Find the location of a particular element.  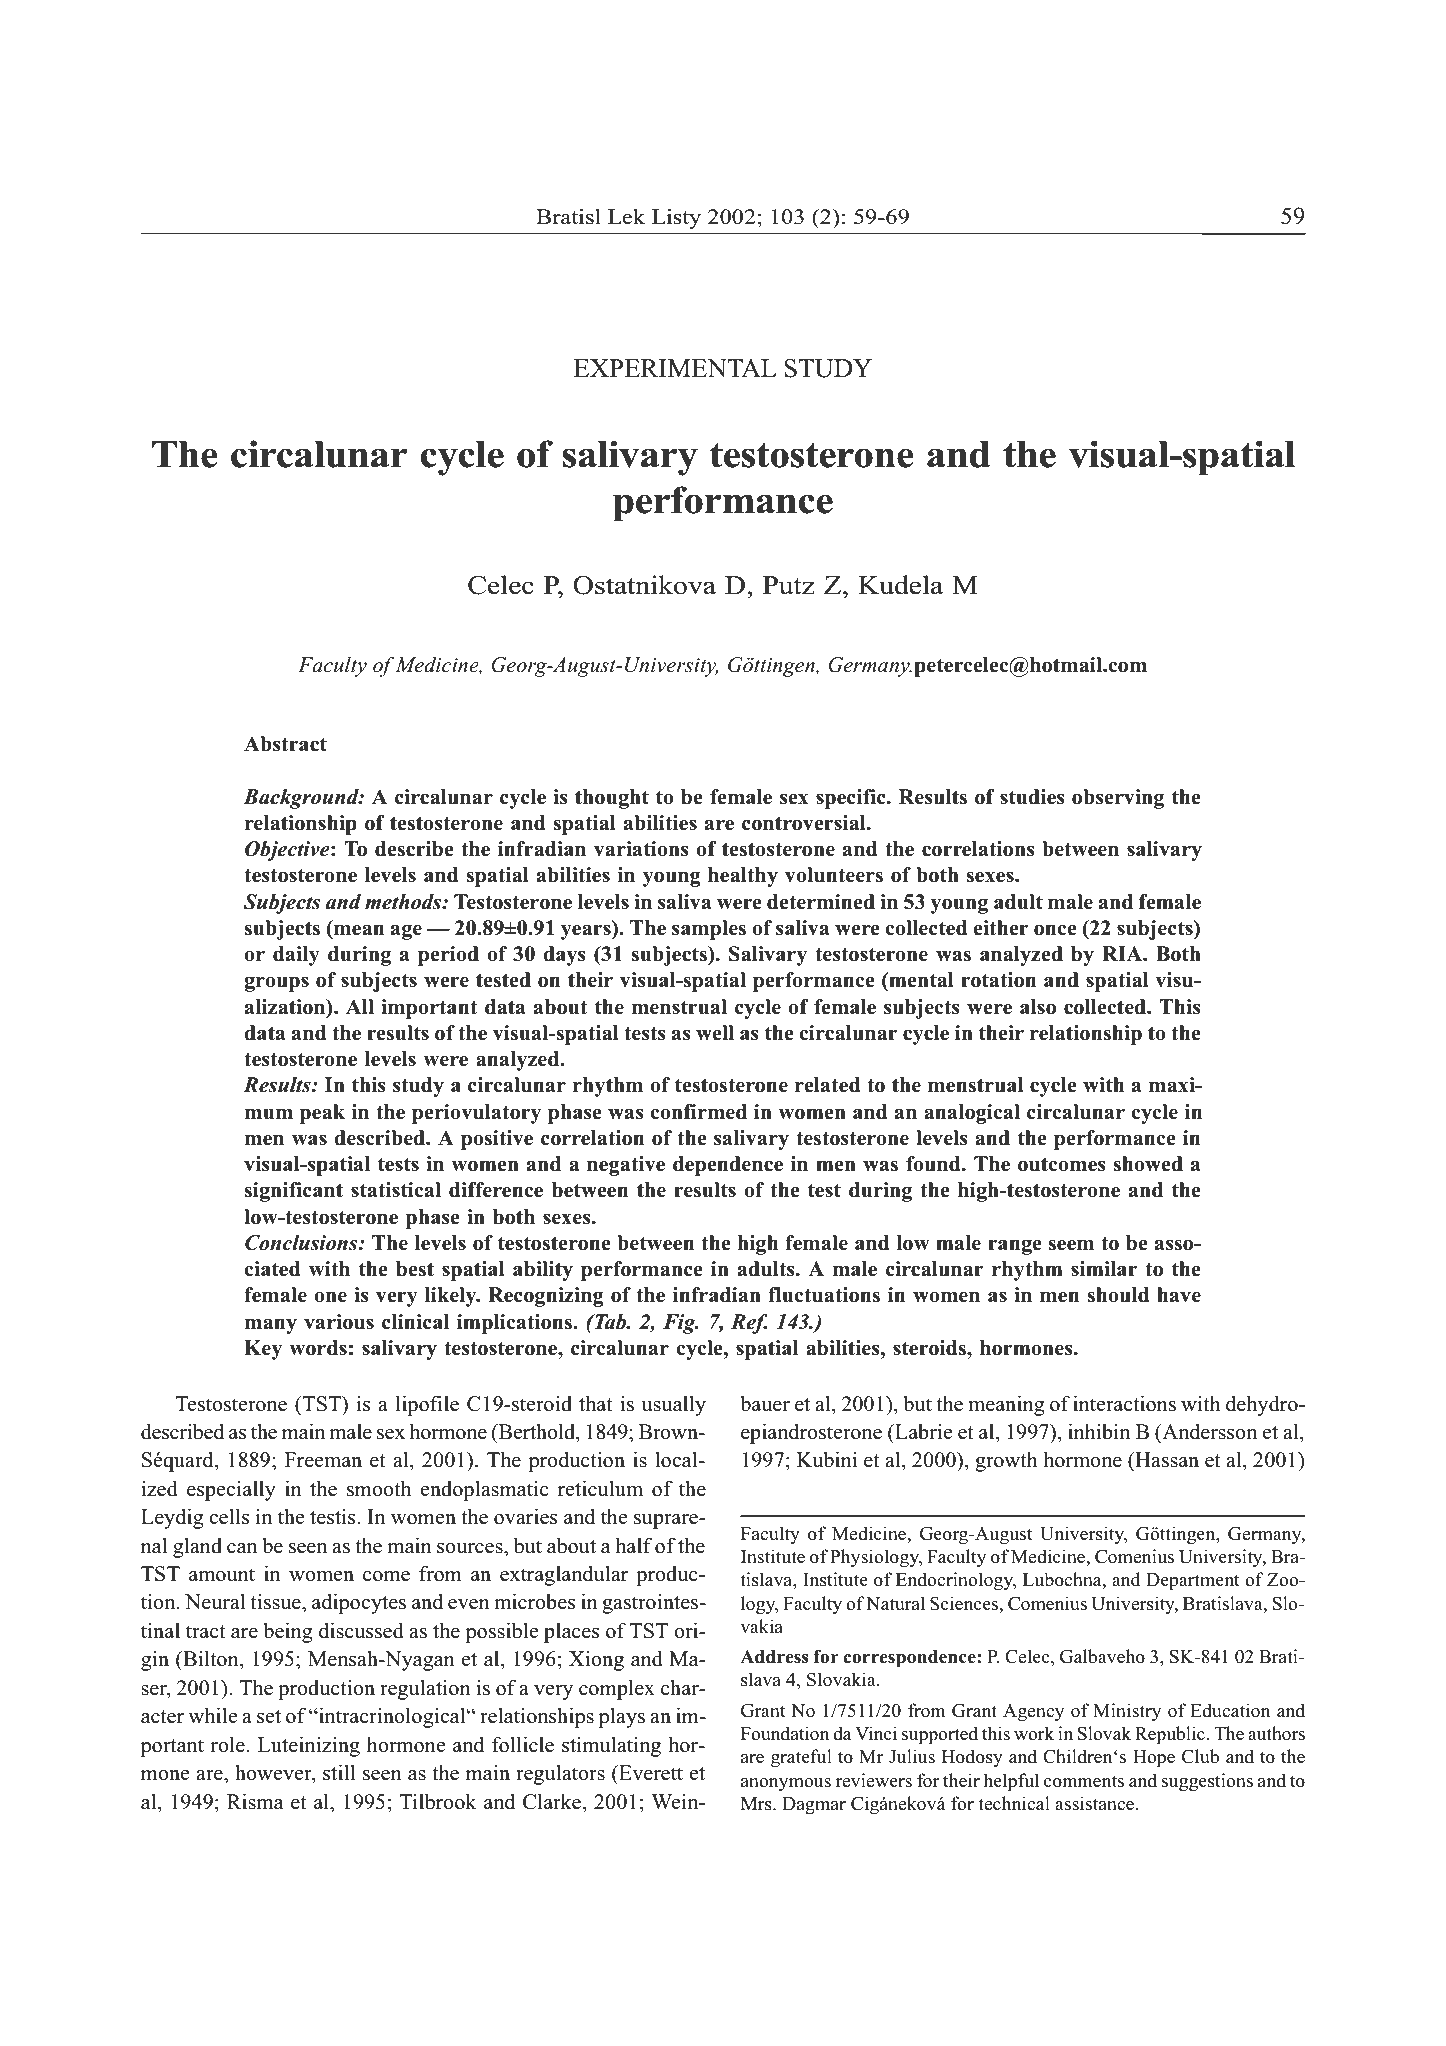

Putz is located at coordinates (789, 585).
